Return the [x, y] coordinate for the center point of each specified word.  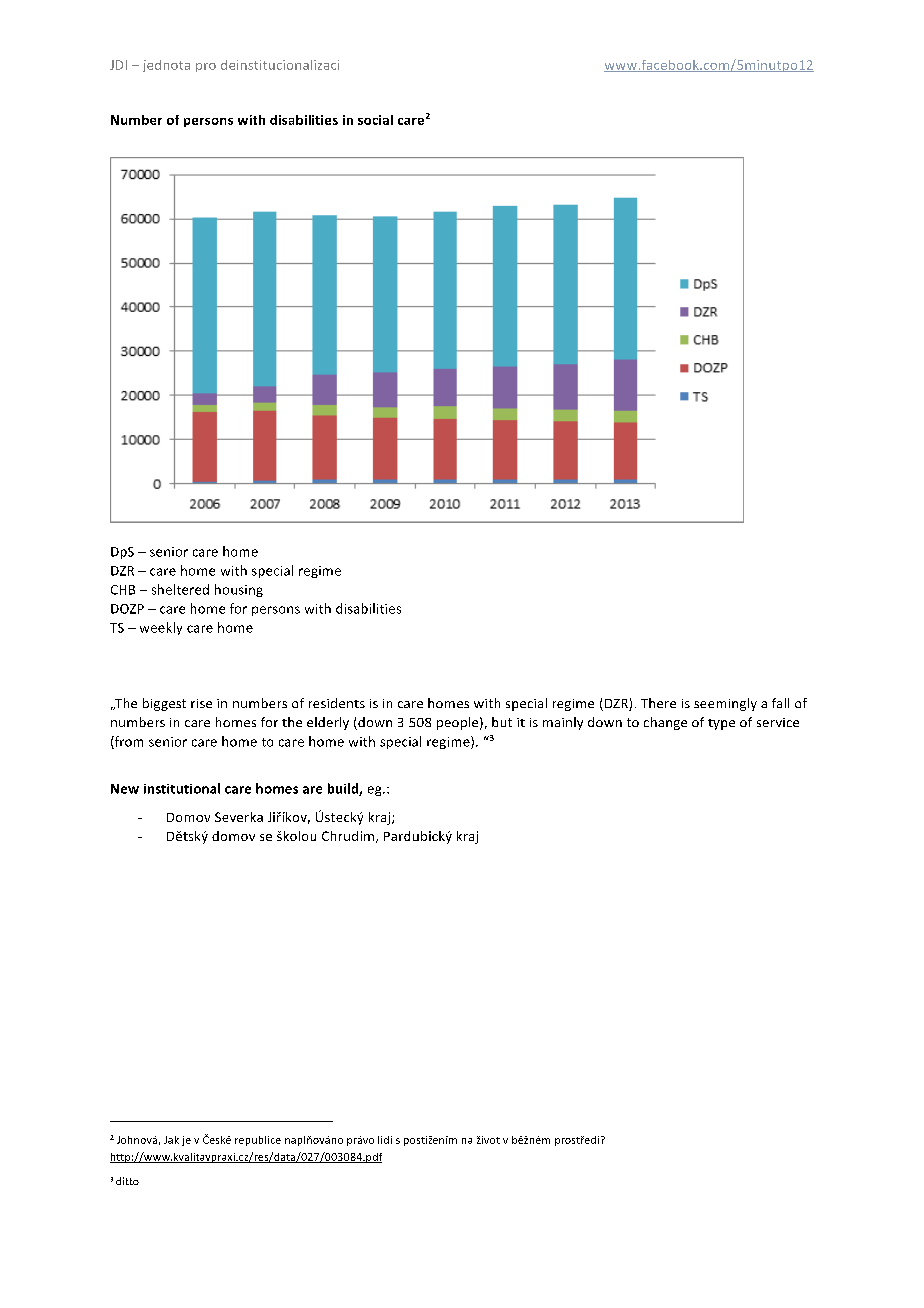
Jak [171, 1140]
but [502, 722]
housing [239, 590]
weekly [161, 628]
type [721, 724]
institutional [182, 788]
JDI [118, 65]
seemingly [725, 704]
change [665, 723]
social [375, 120]
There [658, 703]
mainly [563, 723]
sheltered [180, 589]
